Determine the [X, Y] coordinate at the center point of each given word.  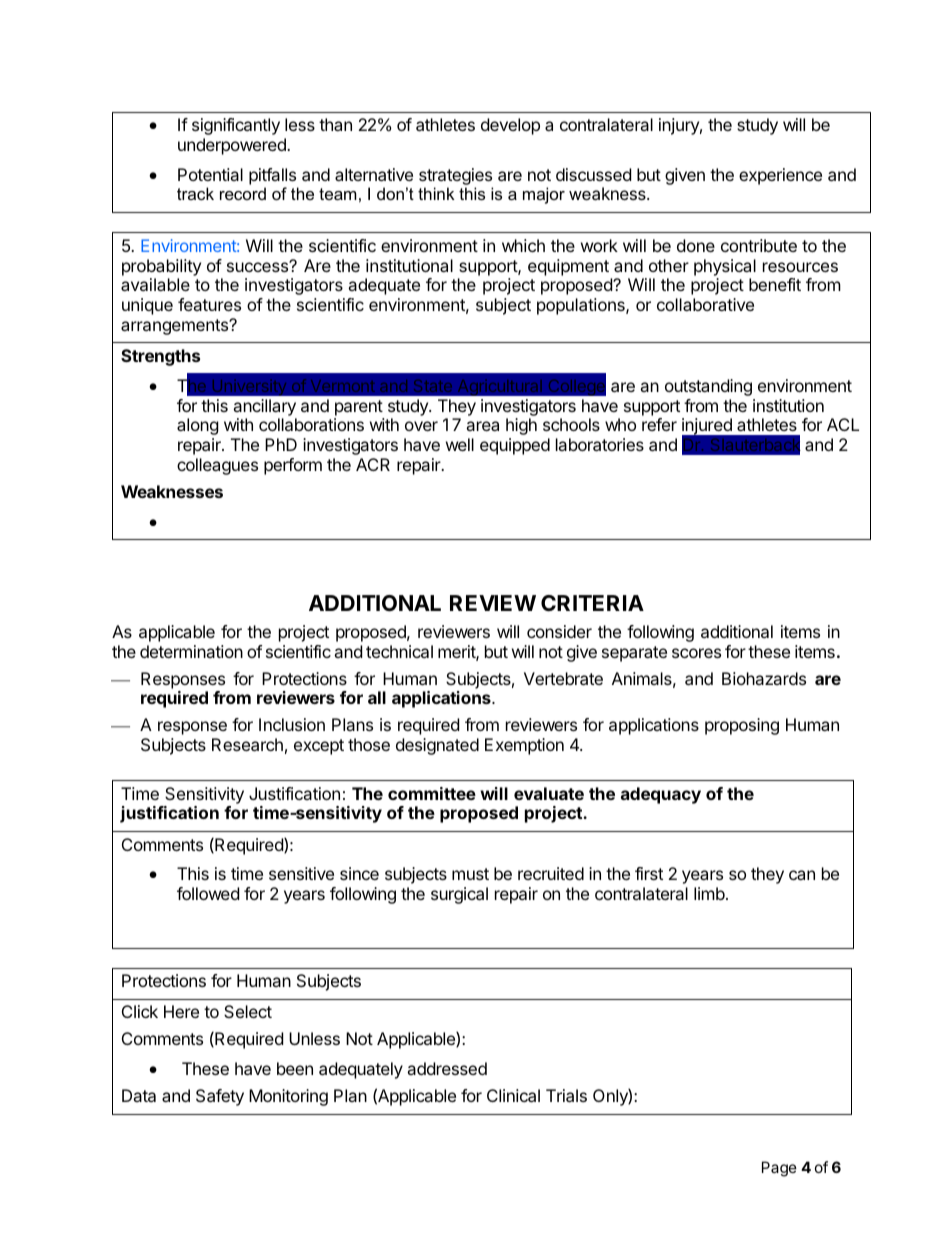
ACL [843, 424]
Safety [220, 1097]
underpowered [233, 146]
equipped [515, 446]
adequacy [661, 795]
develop [510, 126]
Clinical [513, 1095]
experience [780, 176]
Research [247, 744]
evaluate [549, 793]
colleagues [217, 466]
